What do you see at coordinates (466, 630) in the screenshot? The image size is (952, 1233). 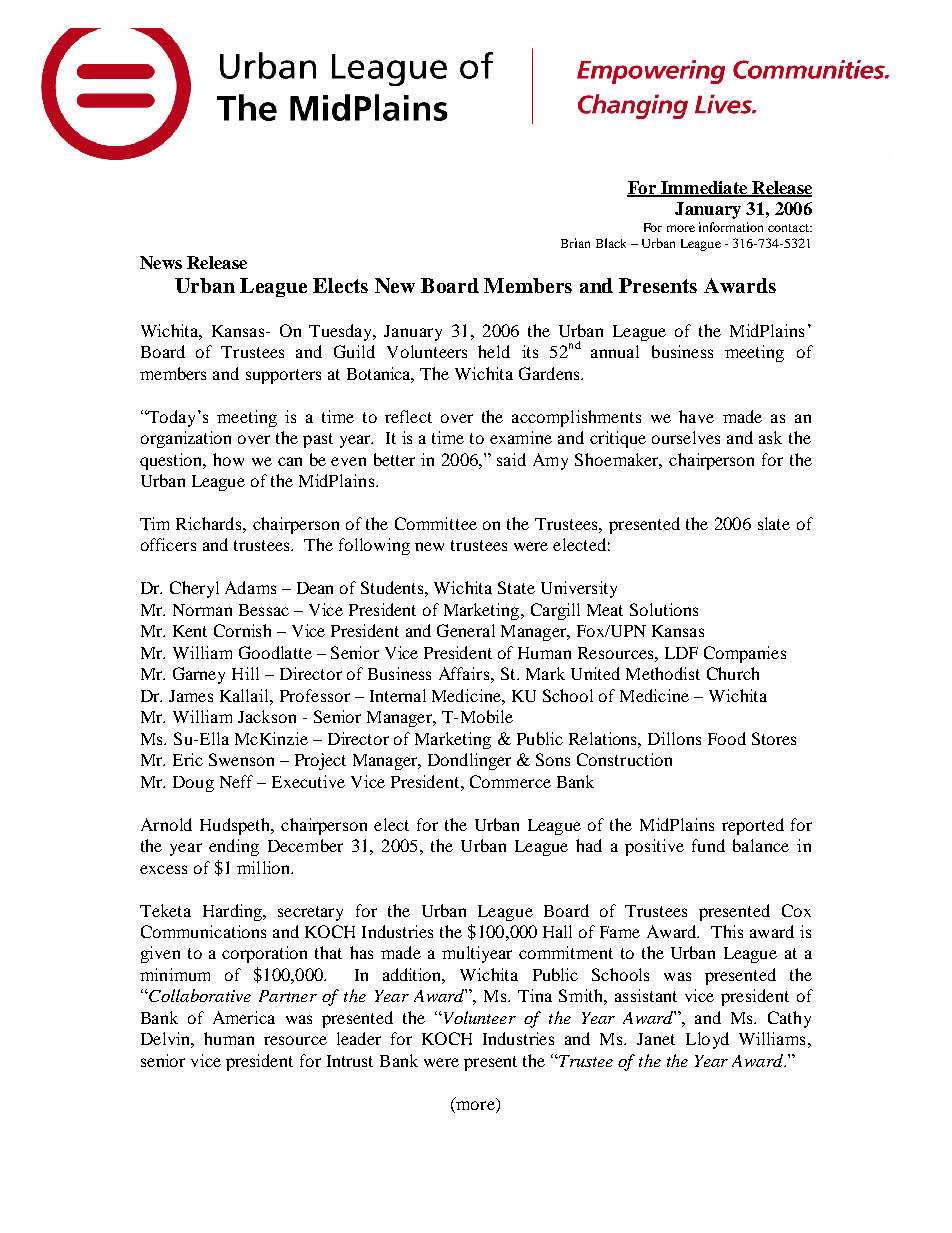 I see `General` at bounding box center [466, 630].
